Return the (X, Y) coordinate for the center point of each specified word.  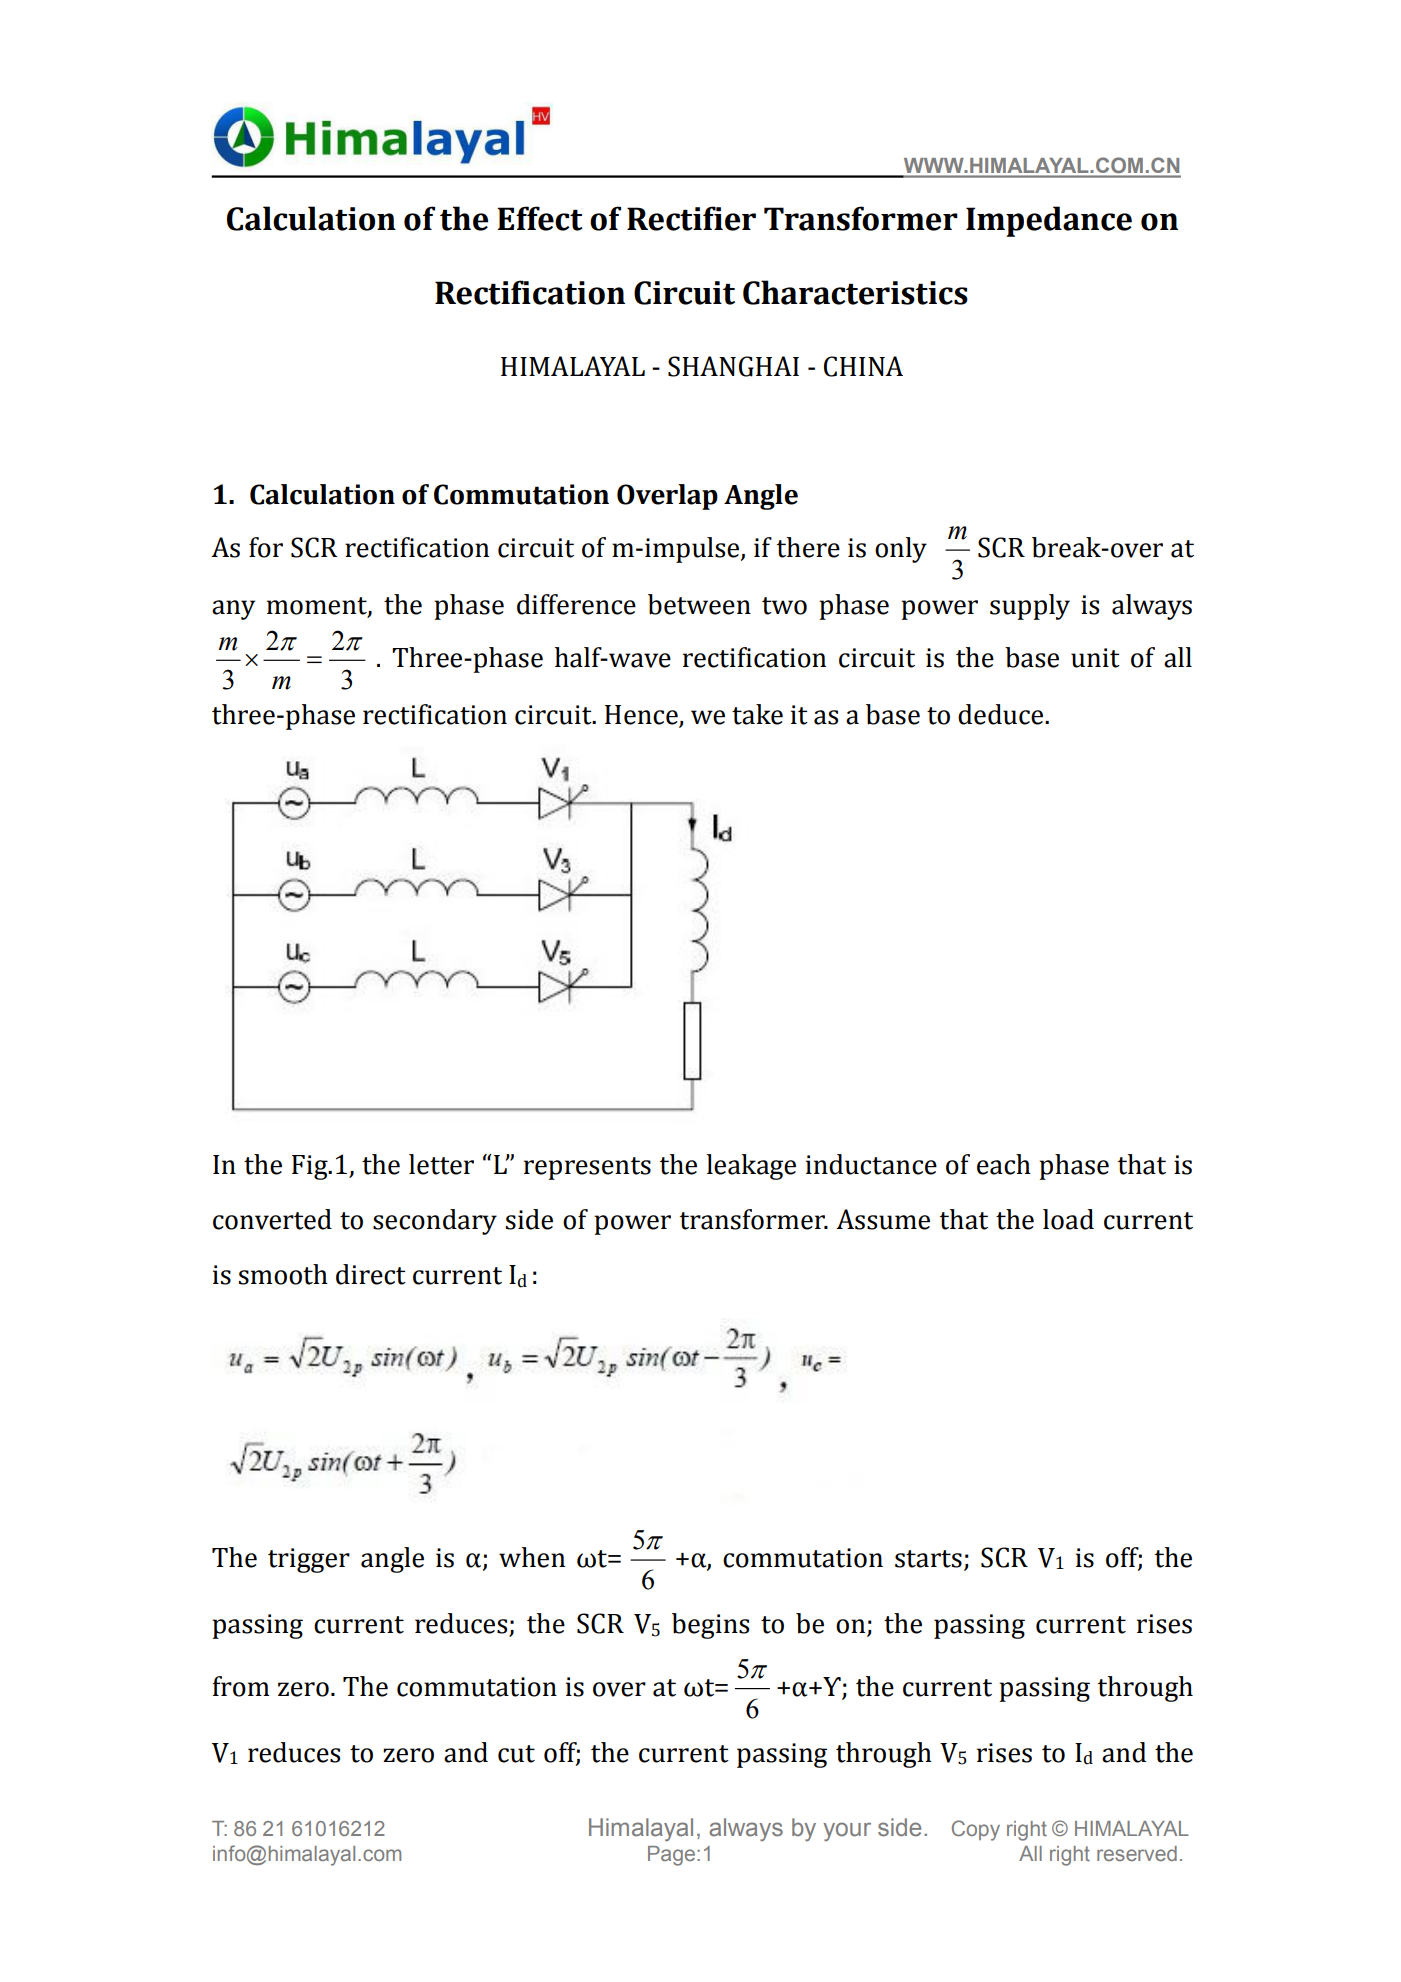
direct (371, 1274)
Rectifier (691, 218)
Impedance (1049, 221)
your (847, 1831)
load (1068, 1219)
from (240, 1686)
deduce (1002, 714)
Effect (540, 218)
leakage (751, 1167)
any (233, 610)
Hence (642, 716)
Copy (976, 1830)
